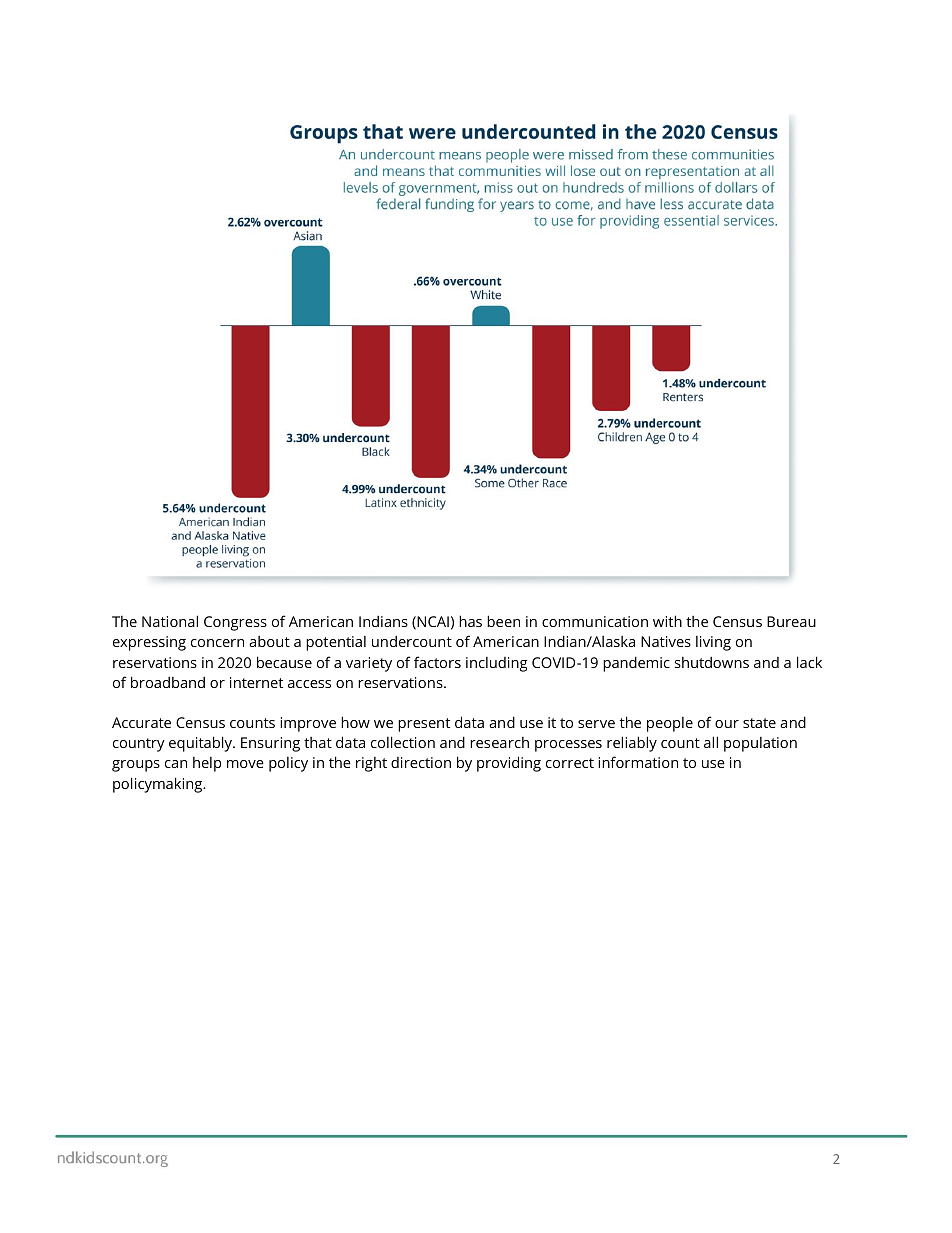 The image size is (952, 1233). I want to click on information, so click(638, 762).
